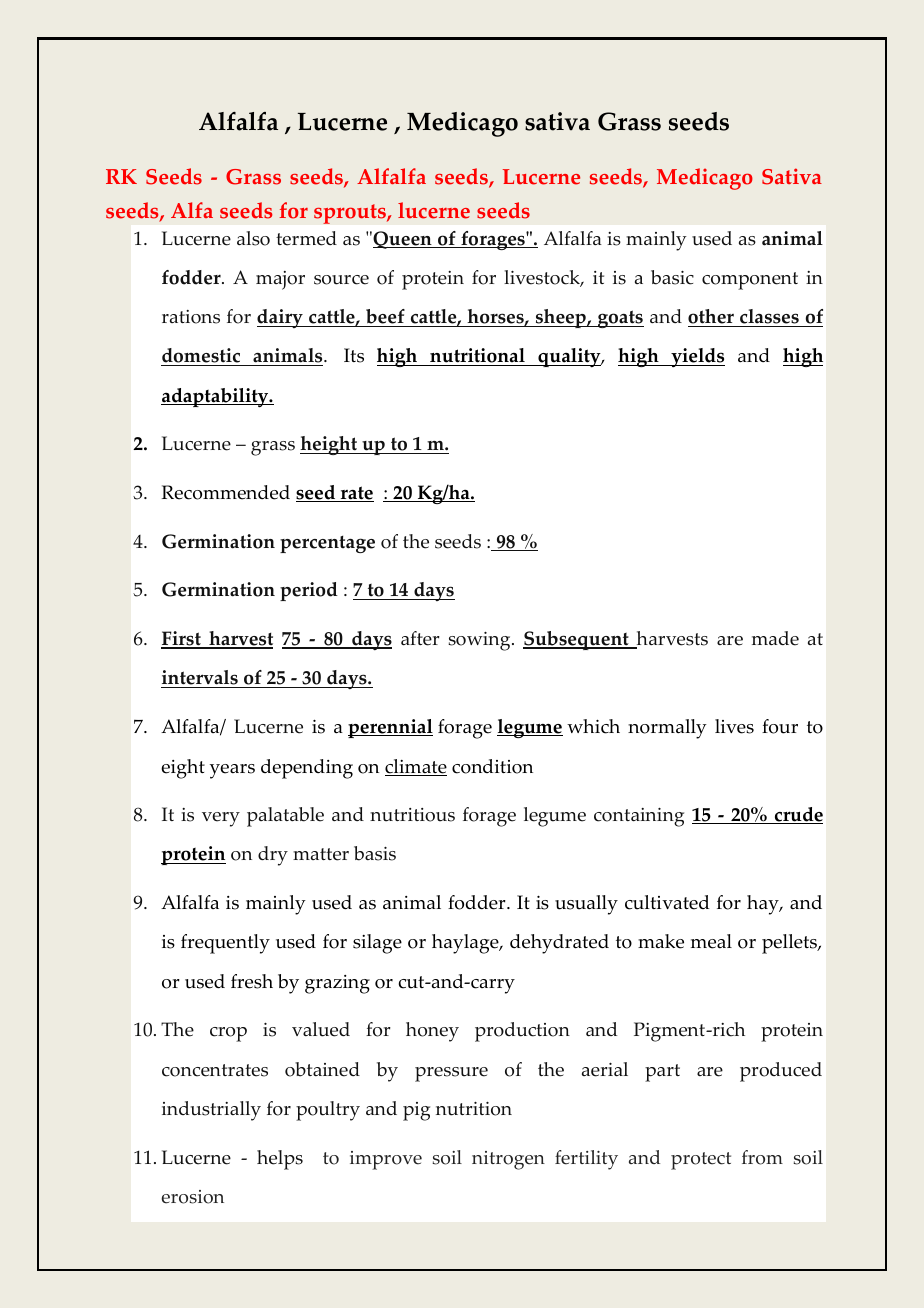 The width and height of the screenshot is (924, 1308). Describe the element at coordinates (280, 1160) in the screenshot. I see `helps` at that location.
